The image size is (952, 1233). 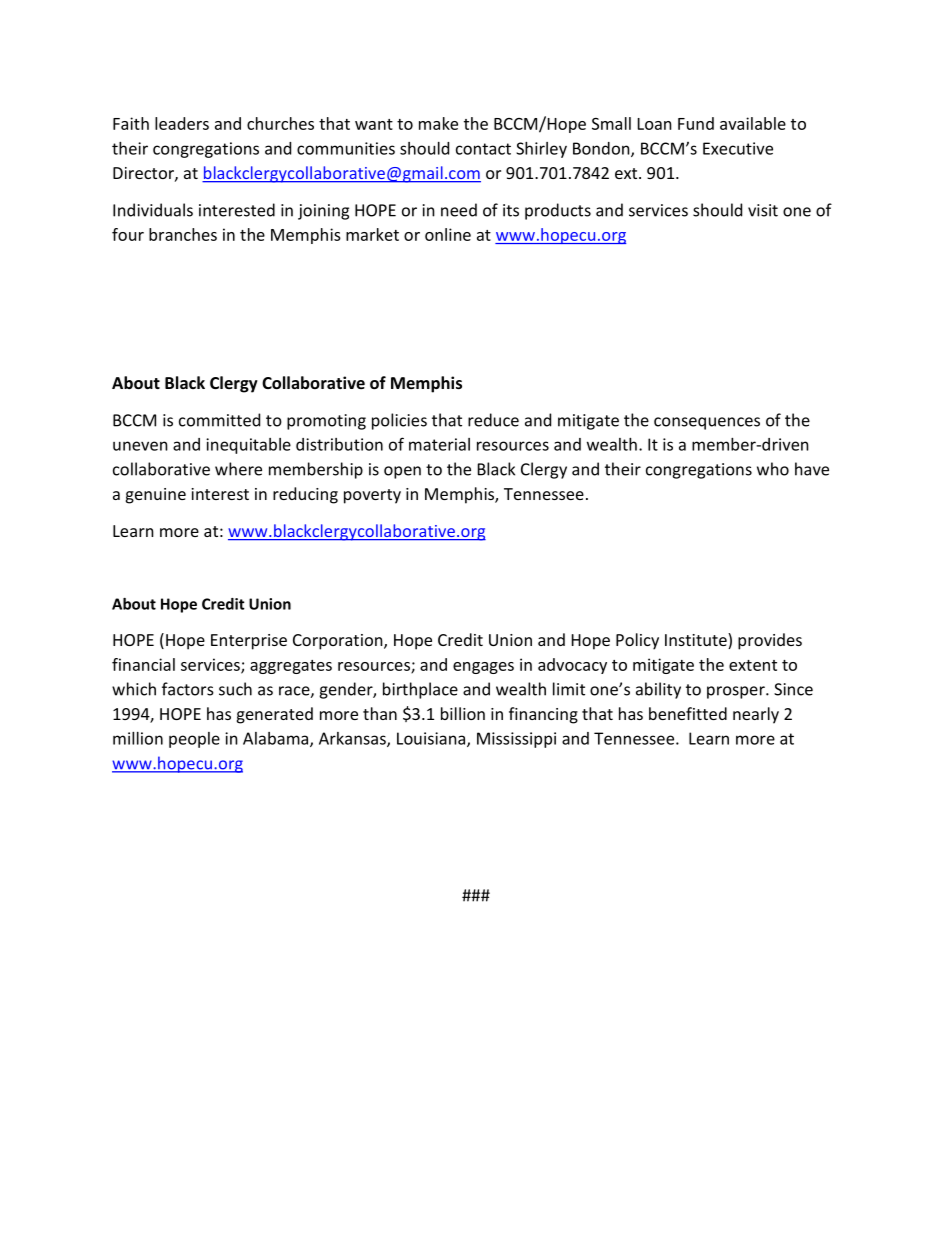 What do you see at coordinates (194, 740) in the screenshot?
I see `people` at bounding box center [194, 740].
